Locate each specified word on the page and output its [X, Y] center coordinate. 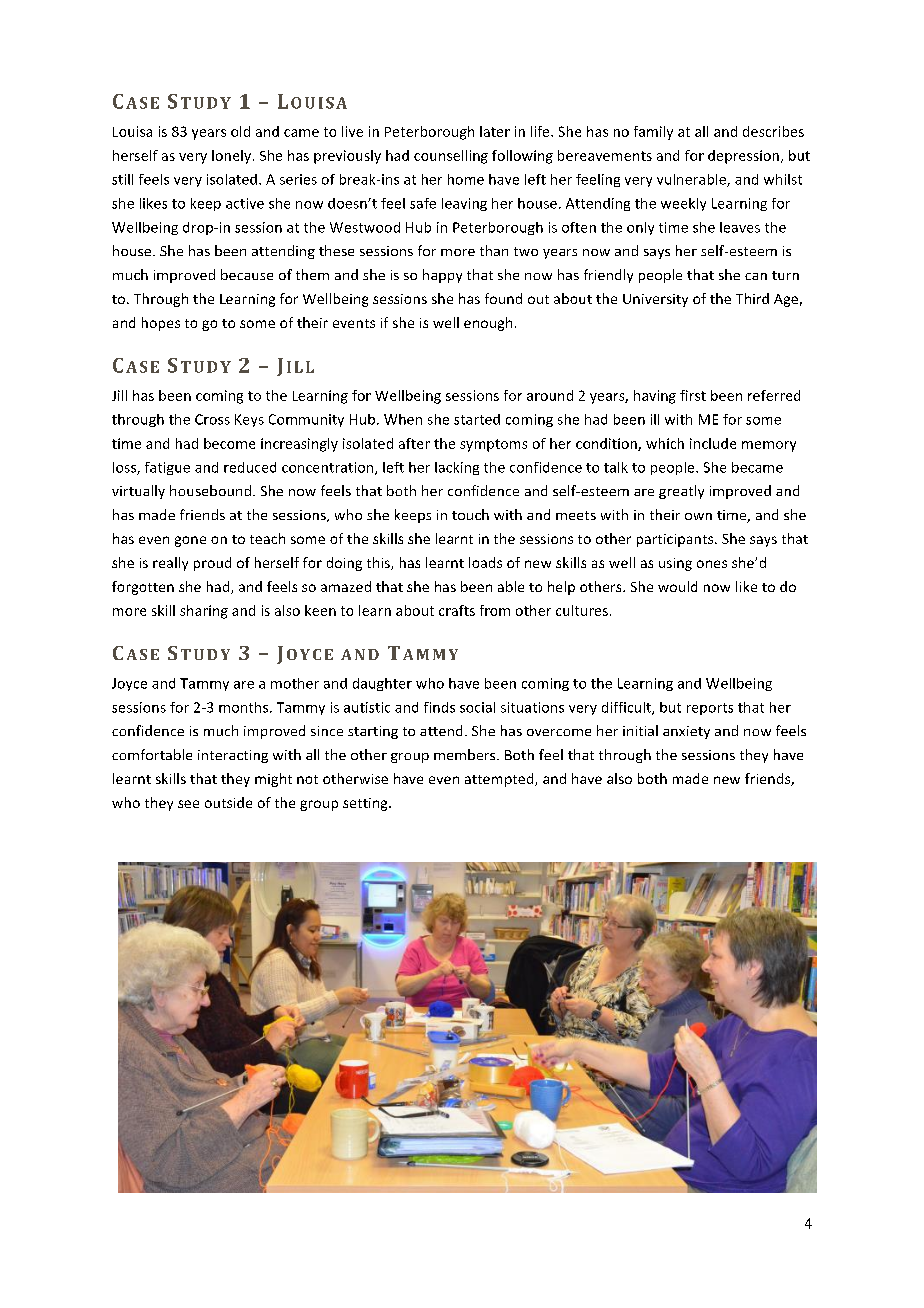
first [693, 395]
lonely [233, 157]
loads [485, 562]
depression [743, 157]
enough [488, 324]
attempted [500, 780]
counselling [451, 157]
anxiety [686, 732]
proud [212, 564]
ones [712, 564]
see [188, 804]
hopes [161, 324]
